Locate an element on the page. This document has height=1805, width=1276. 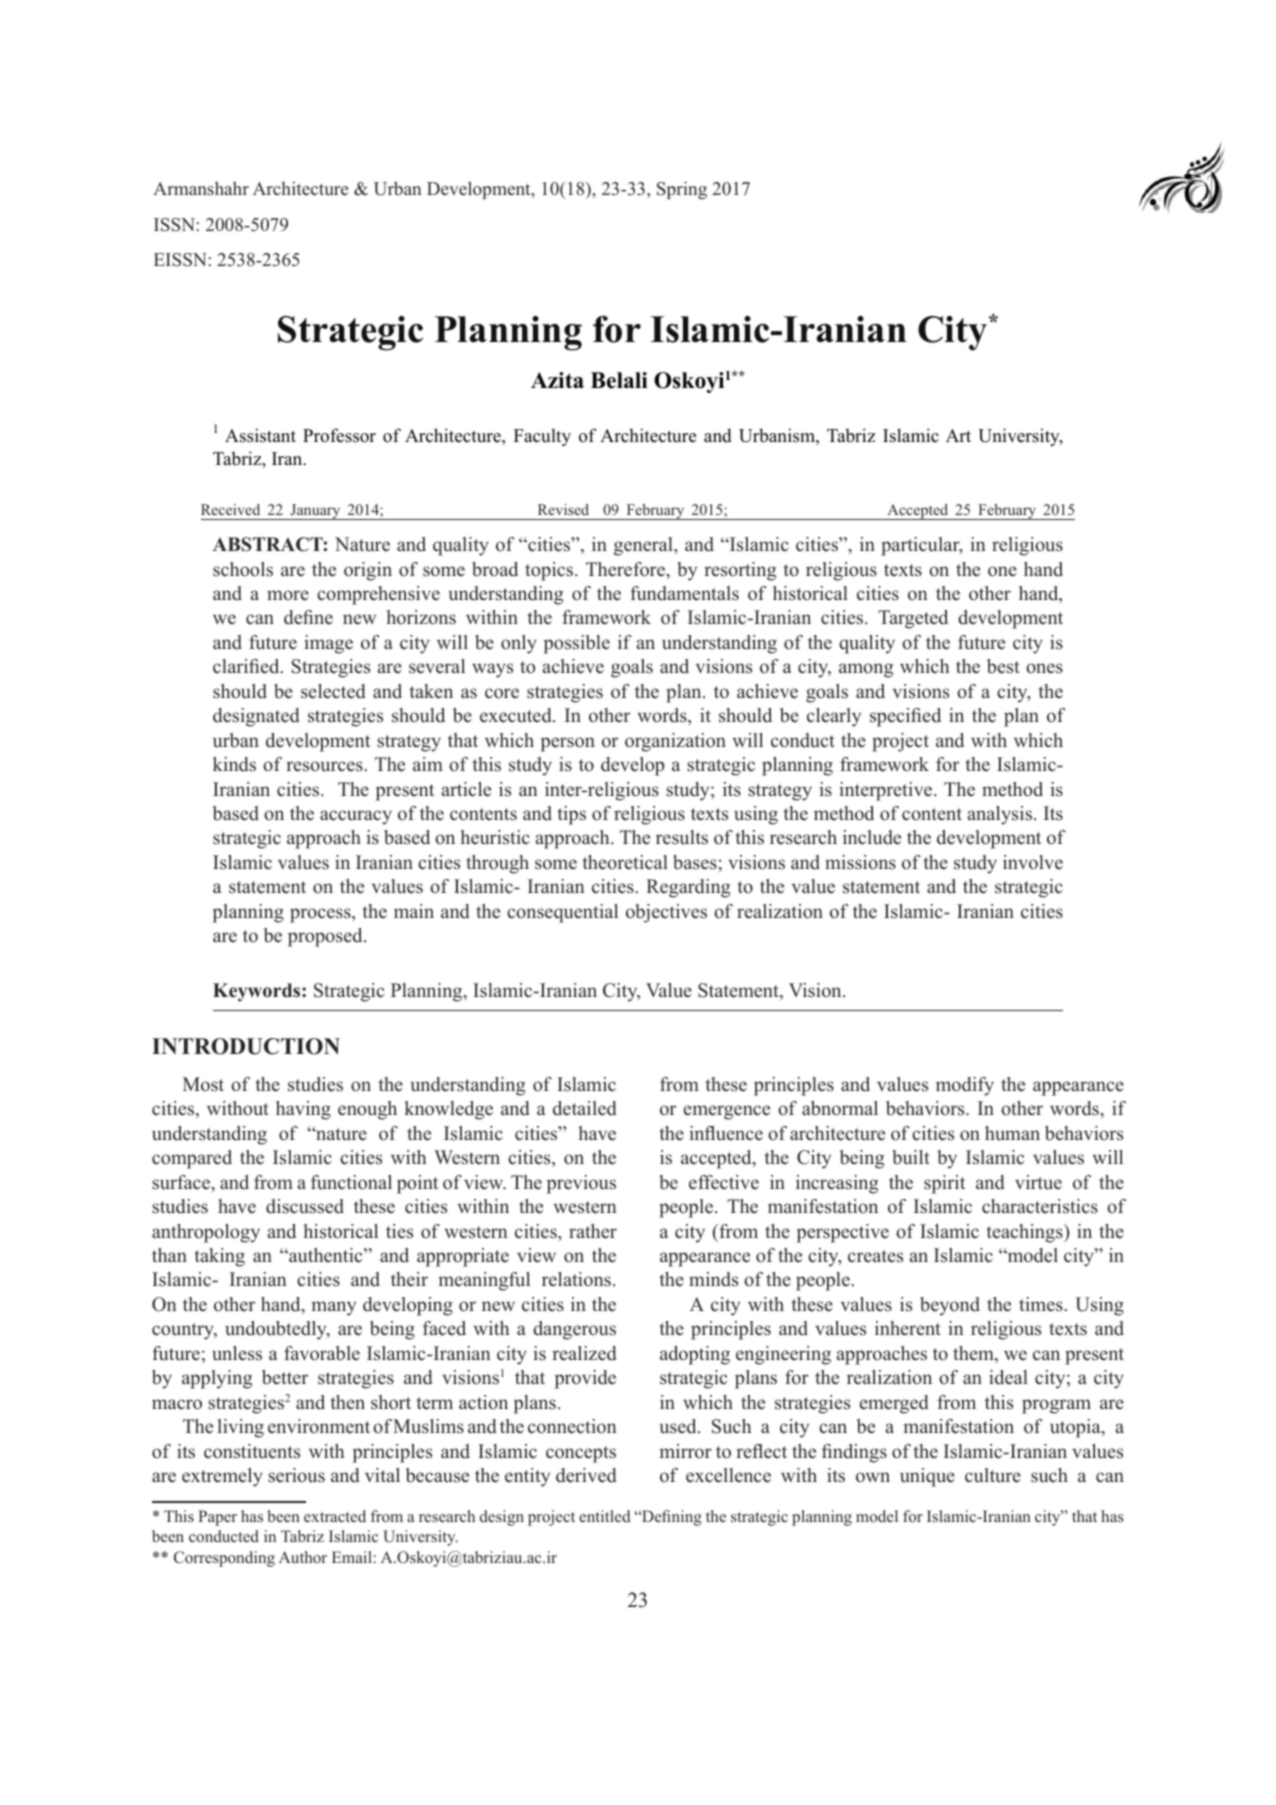
best is located at coordinates (1003, 666).
